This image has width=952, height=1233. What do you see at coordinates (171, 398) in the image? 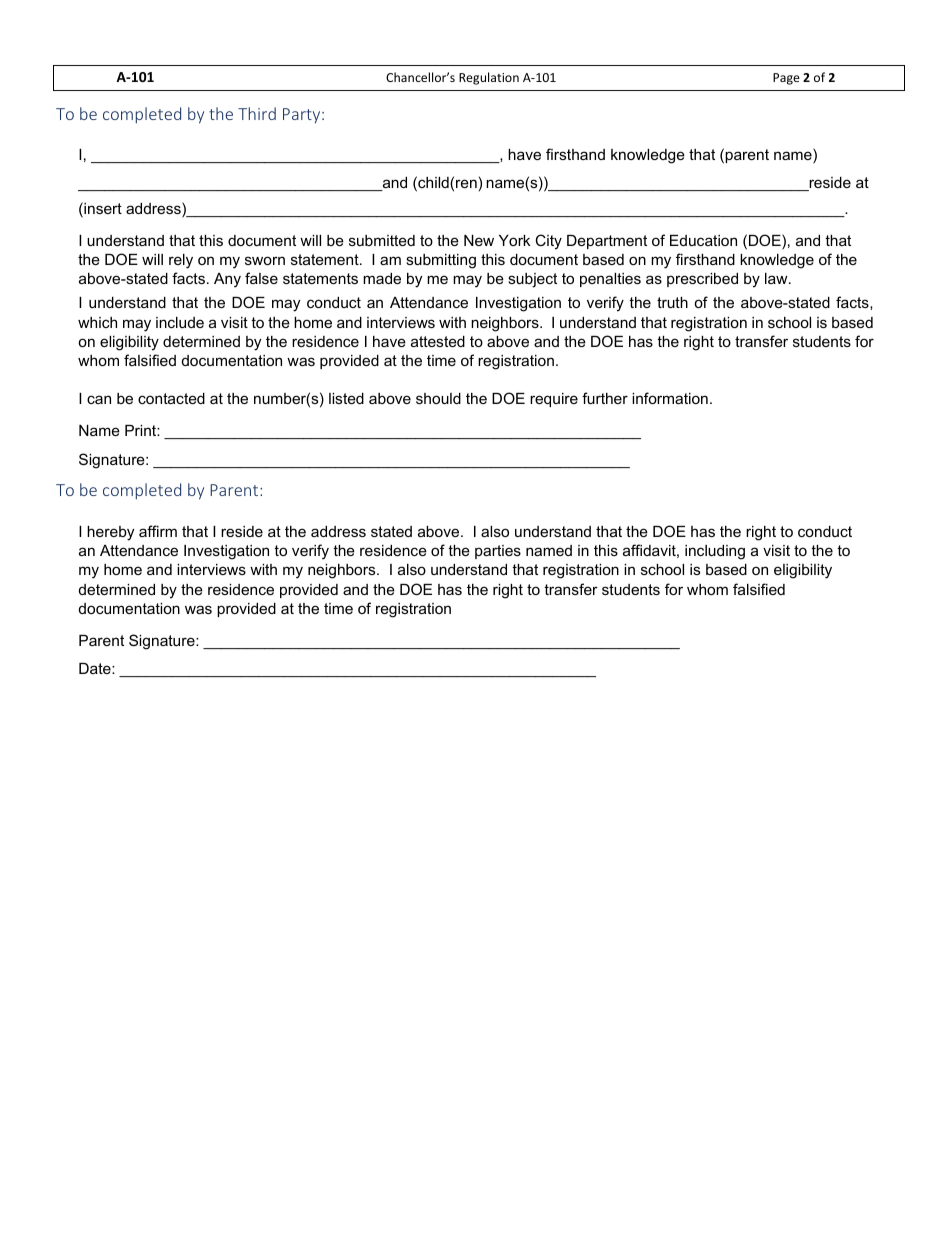
I see `contacted` at bounding box center [171, 398].
